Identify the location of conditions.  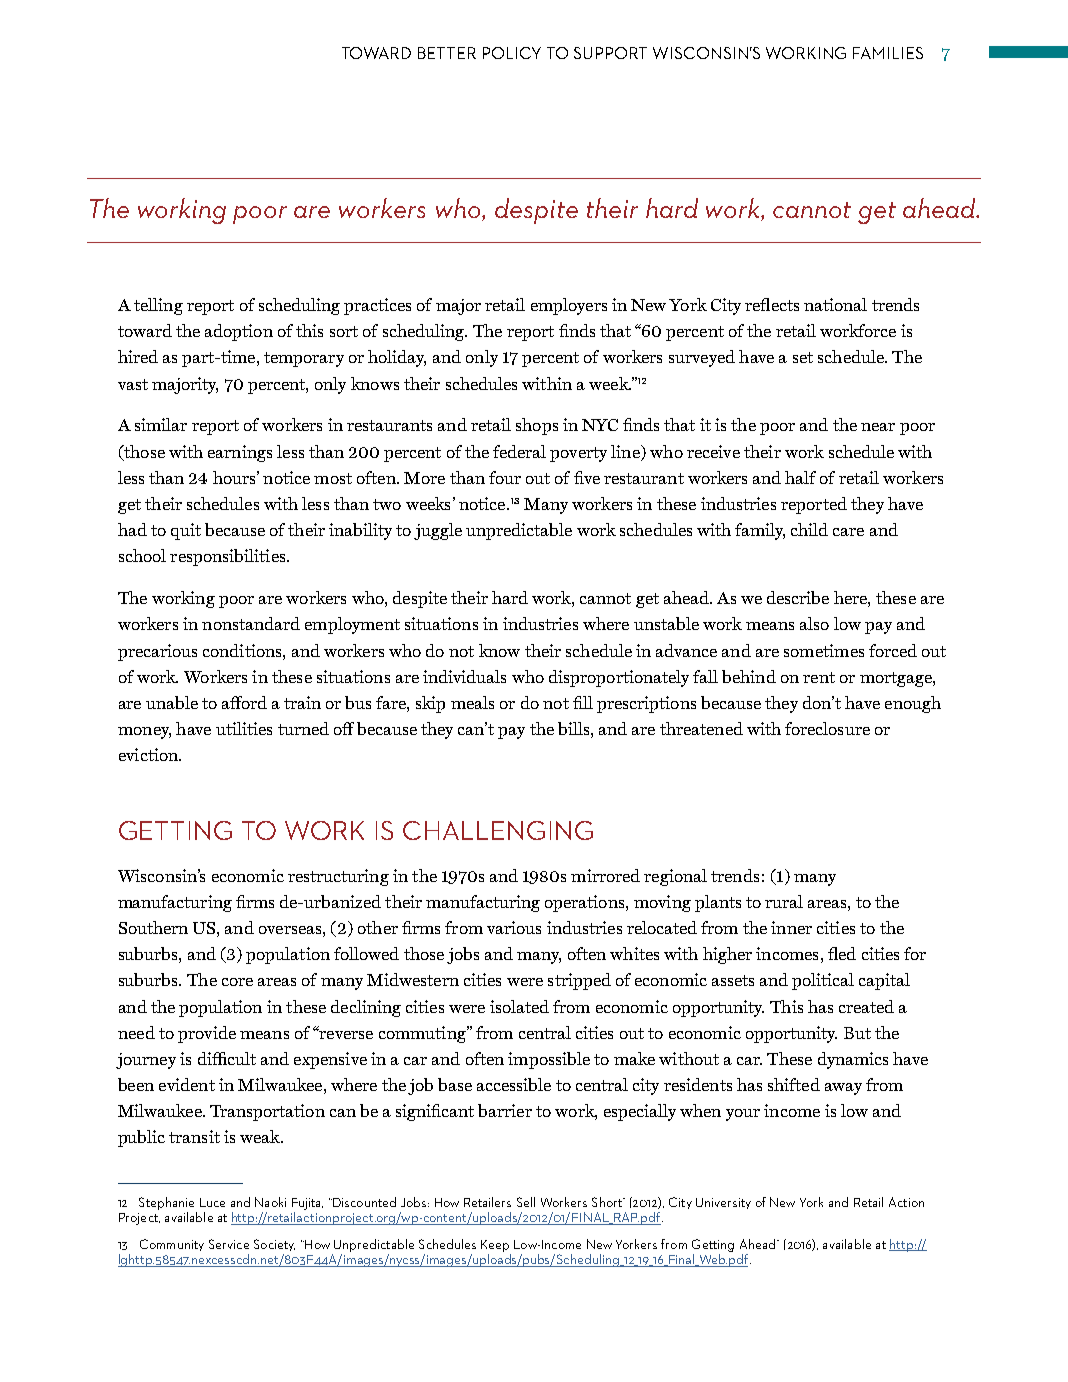
(243, 650).
